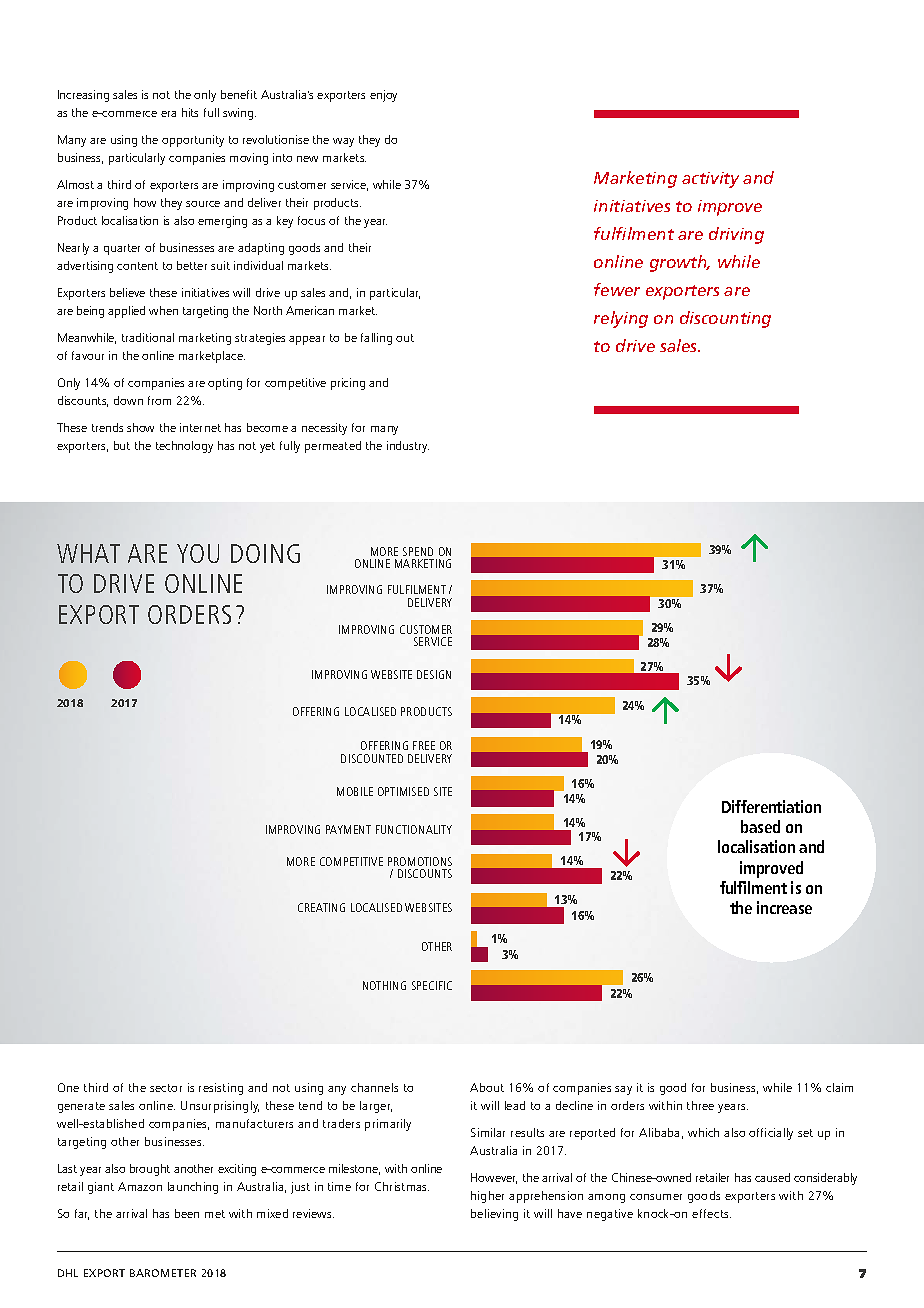 The image size is (924, 1308). Describe the element at coordinates (187, 1213) in the document. I see `been` at that location.
